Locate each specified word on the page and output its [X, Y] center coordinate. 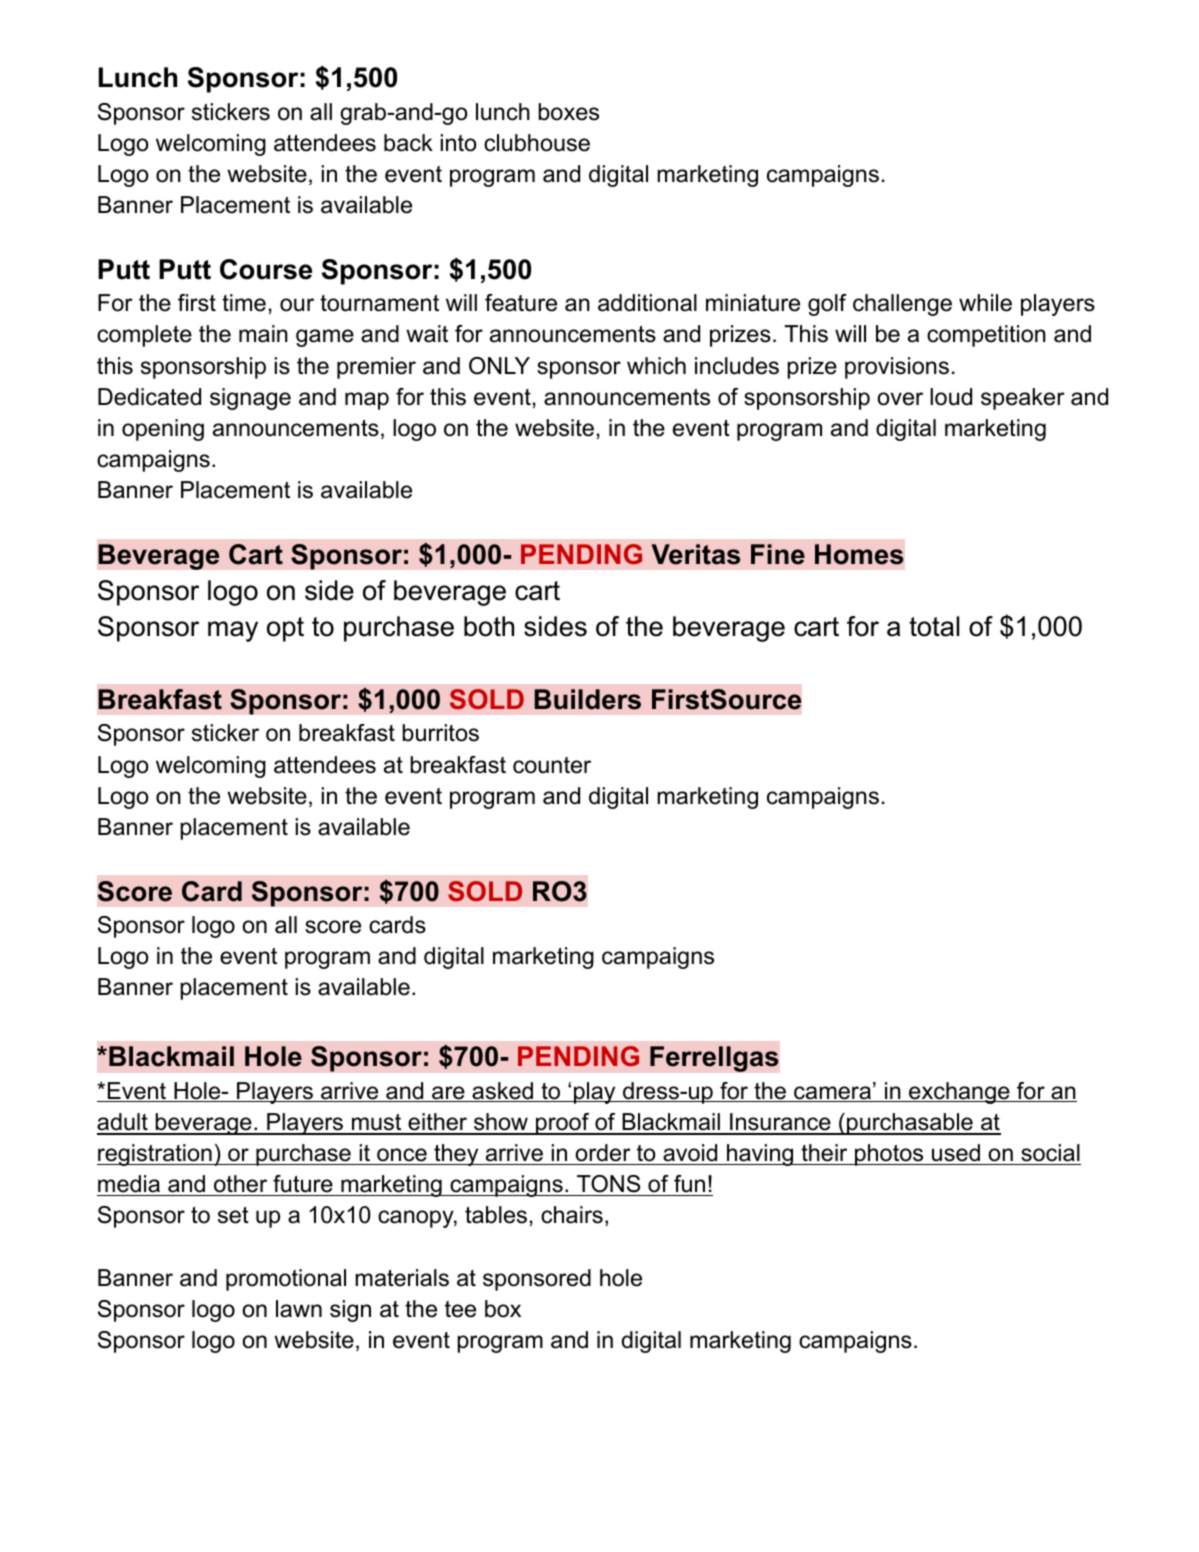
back [408, 143]
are [448, 1094]
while [985, 303]
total [934, 626]
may [233, 631]
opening [163, 430]
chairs [572, 1215]
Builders [587, 699]
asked [502, 1092]
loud [951, 397]
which [656, 366]
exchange [958, 1093]
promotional [286, 1280]
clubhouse [537, 143]
